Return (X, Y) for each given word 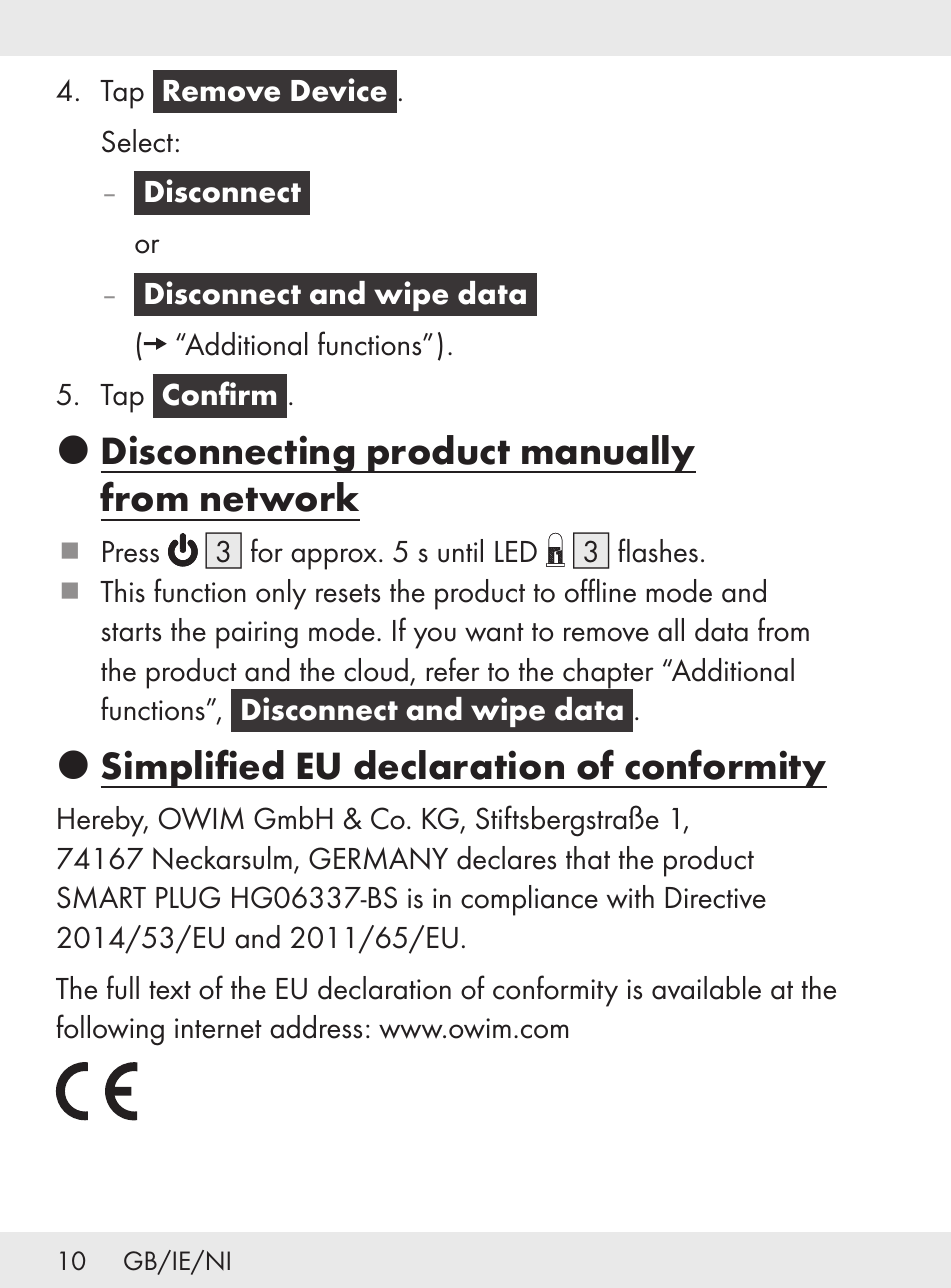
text (170, 990)
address (316, 1027)
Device (339, 90)
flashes (658, 550)
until (460, 551)
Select (137, 141)
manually (608, 454)
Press (131, 552)
